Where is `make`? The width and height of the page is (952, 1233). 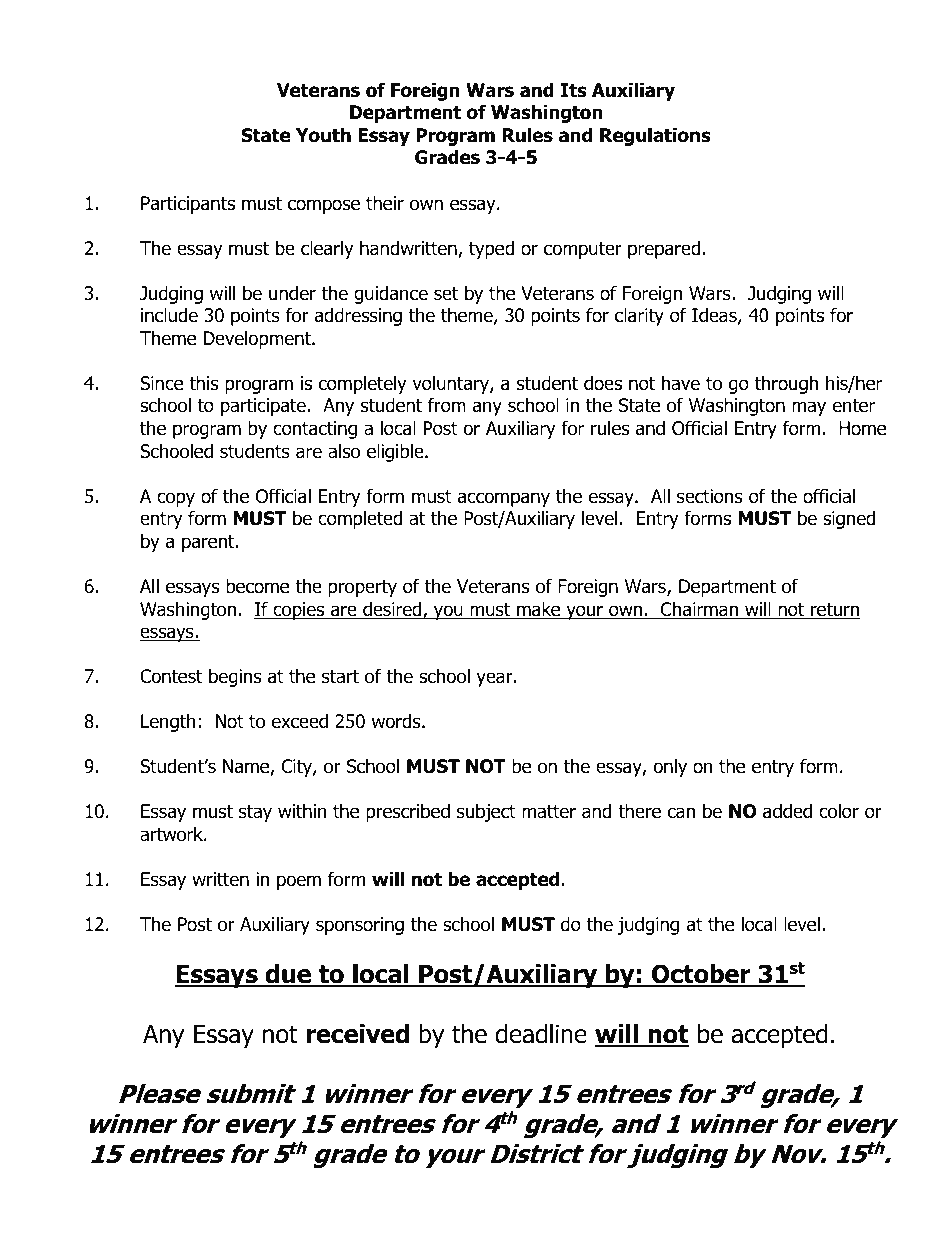 make is located at coordinates (539, 610).
